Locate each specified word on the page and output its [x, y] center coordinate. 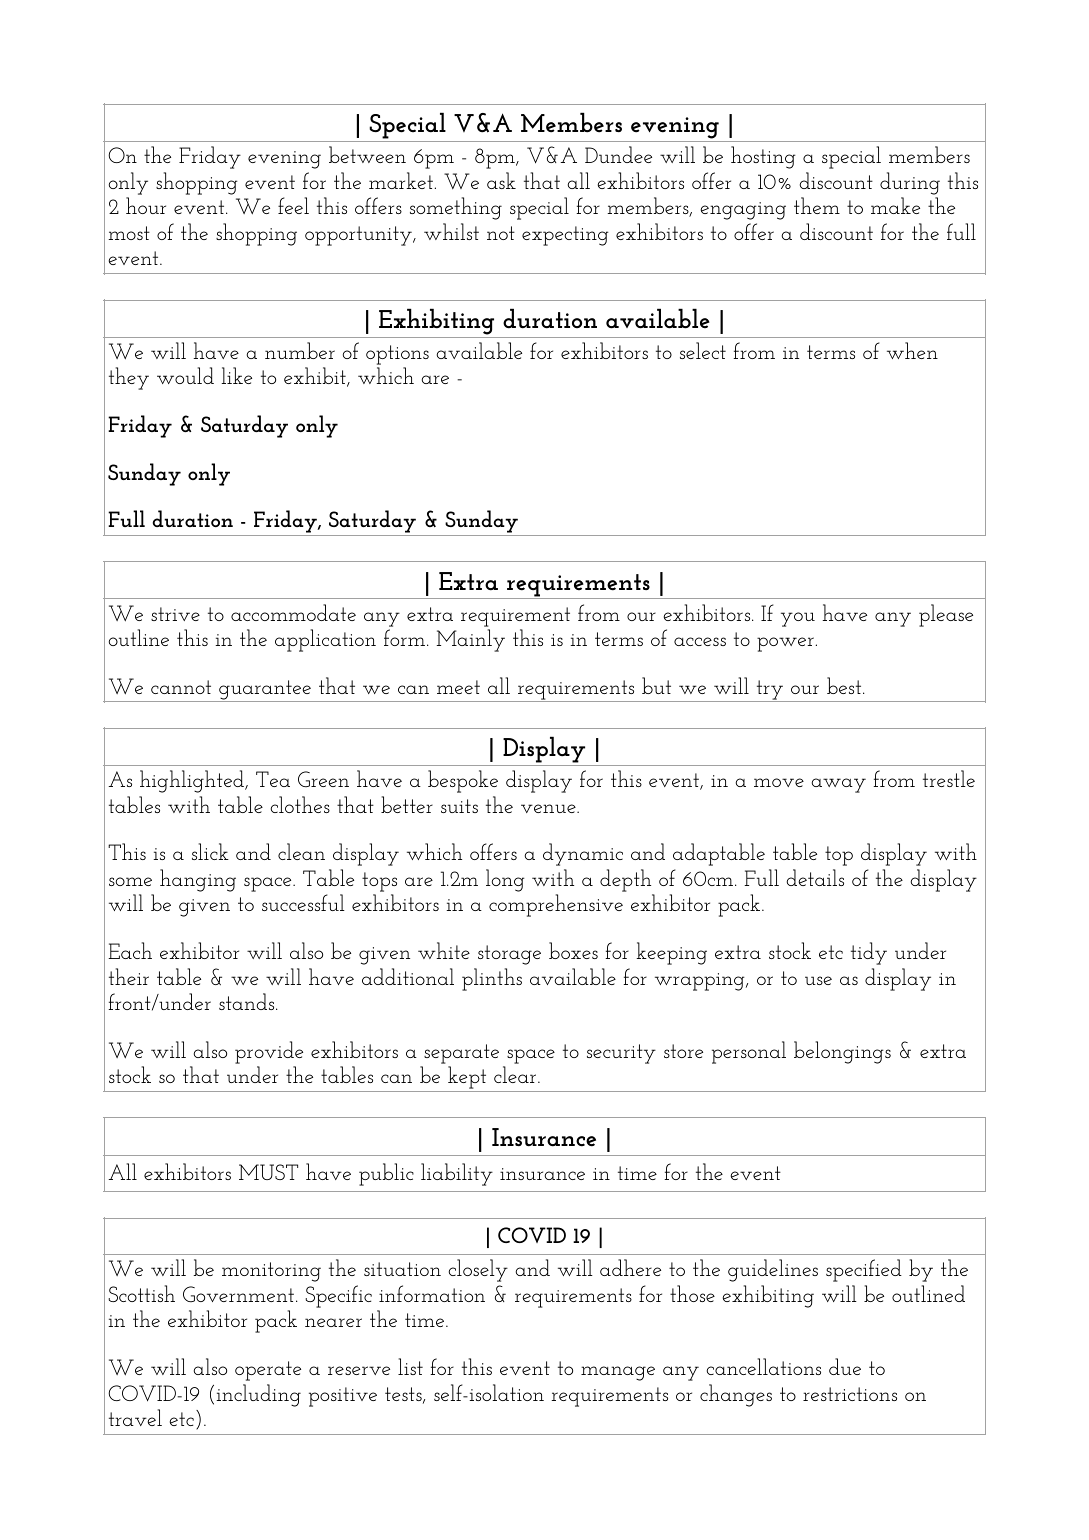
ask [501, 180]
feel [293, 205]
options [397, 355]
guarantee [265, 691]
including [258, 1395]
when [912, 350]
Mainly [470, 640]
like [236, 375]
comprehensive [556, 905]
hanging [198, 880]
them [817, 205]
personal [749, 1052]
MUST [268, 1172]
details [815, 877]
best [845, 685]
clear [516, 1074]
